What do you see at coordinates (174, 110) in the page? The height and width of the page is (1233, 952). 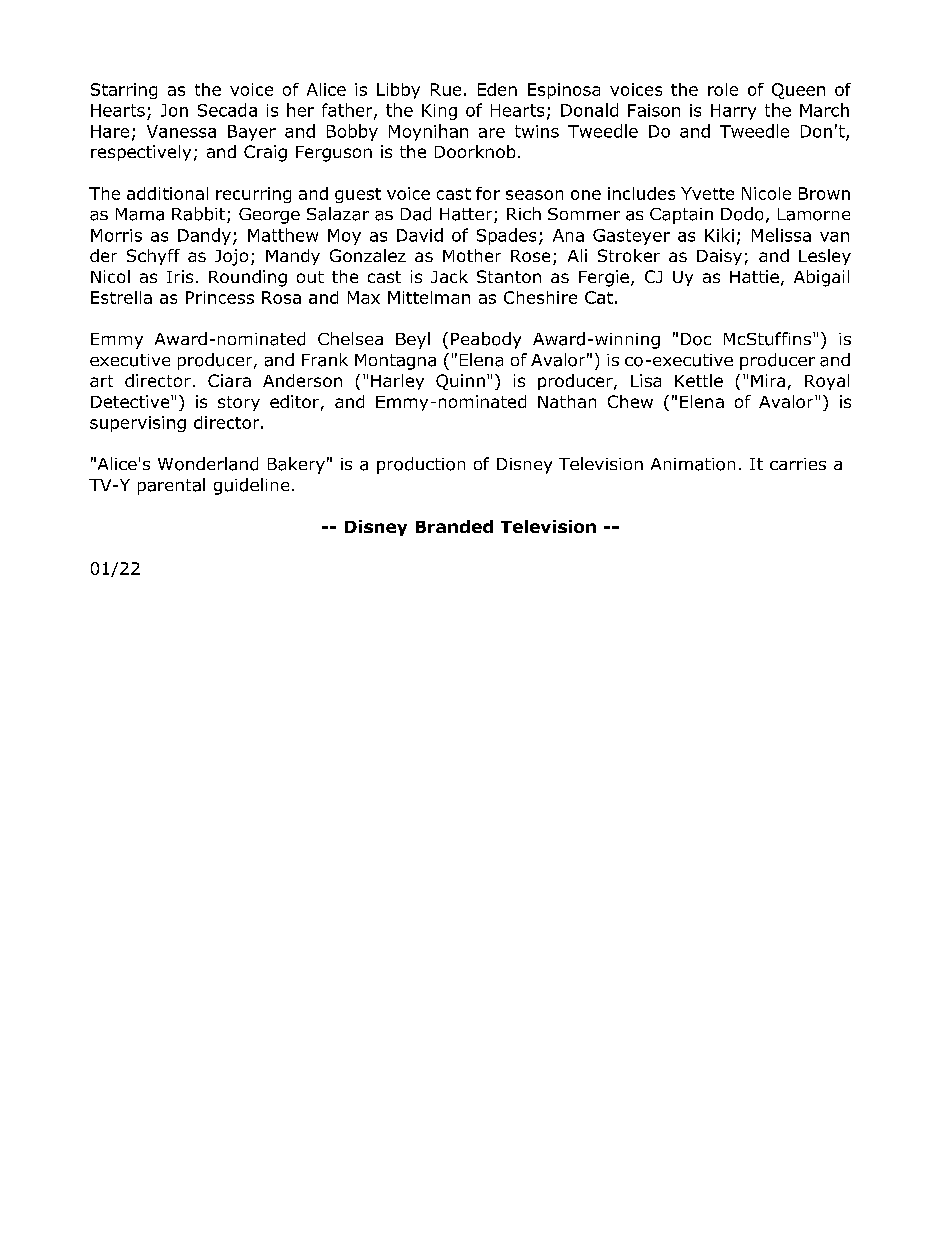 I see `Jon` at bounding box center [174, 110].
